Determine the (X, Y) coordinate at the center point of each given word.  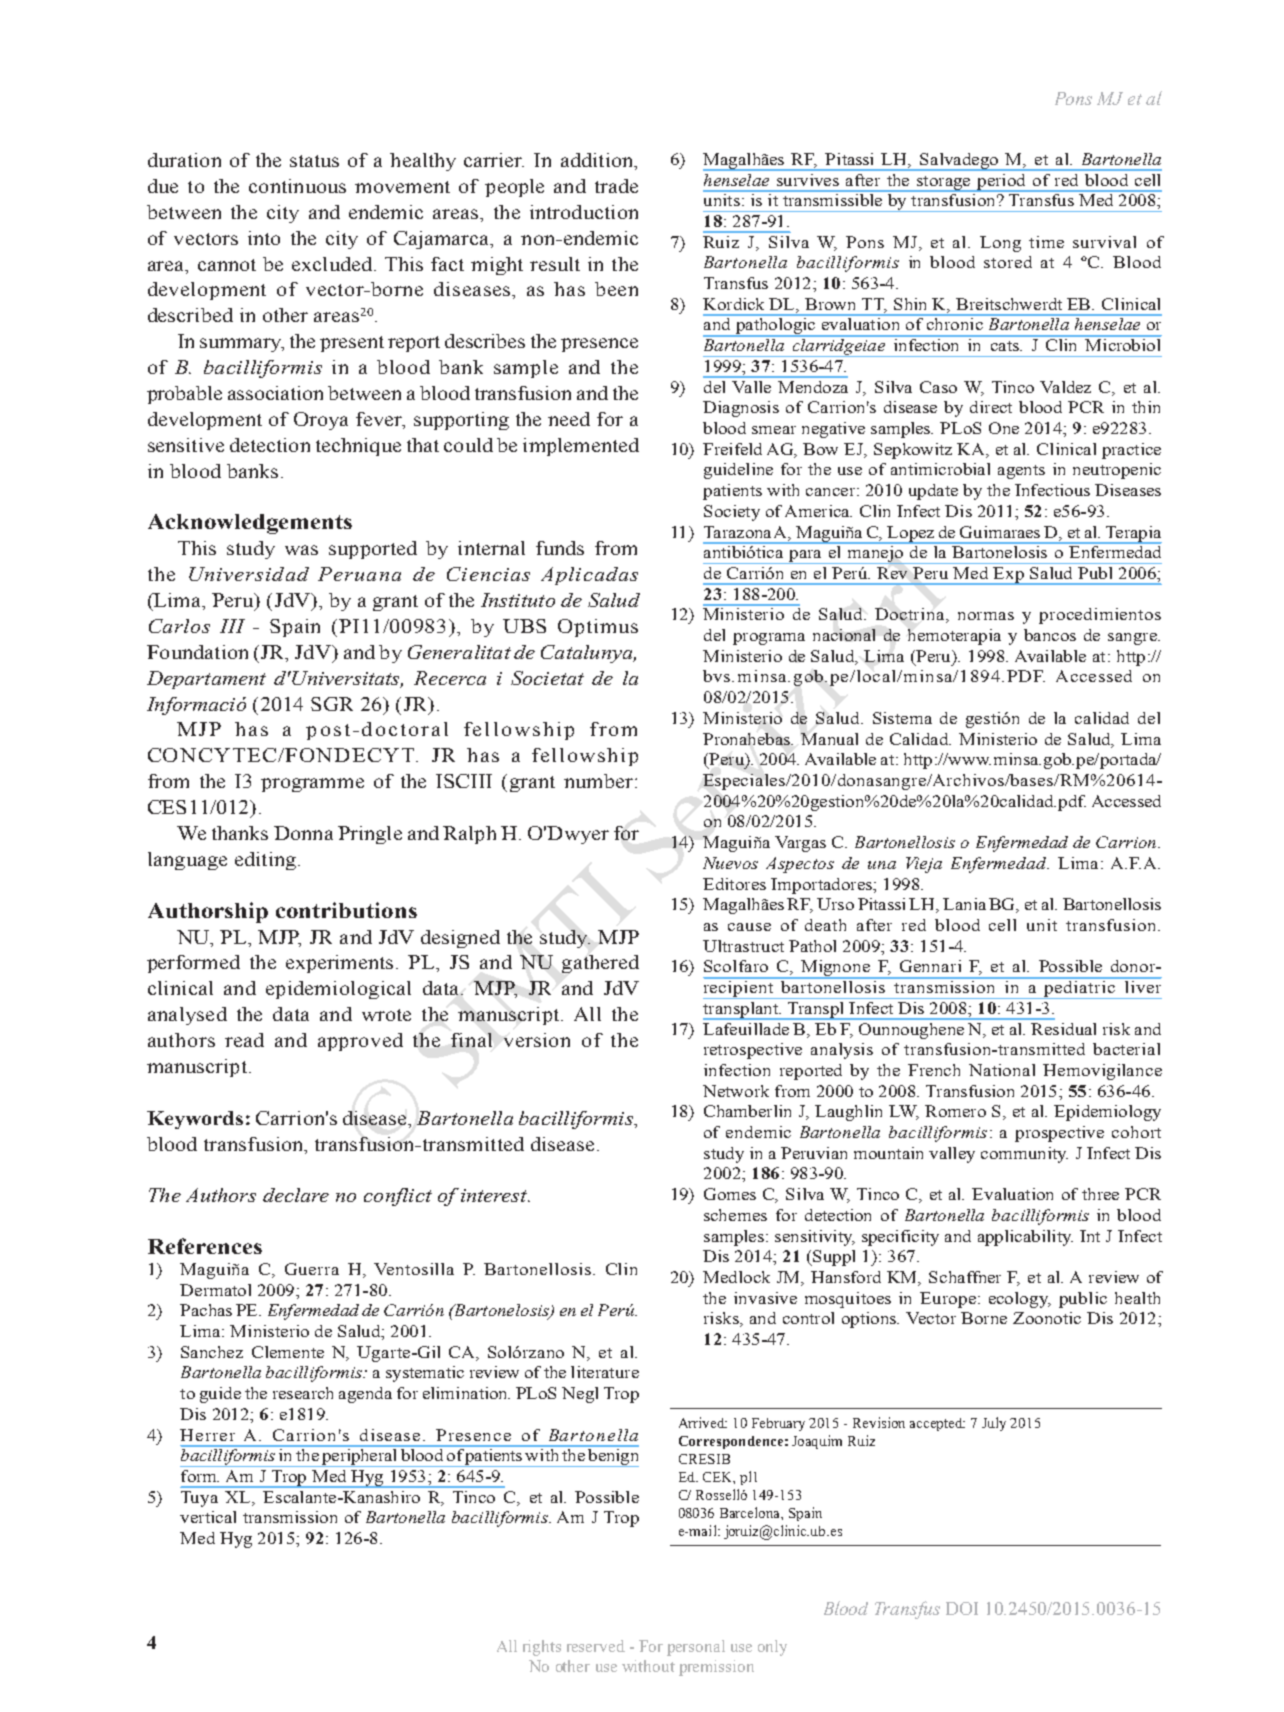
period (1001, 182)
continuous (297, 186)
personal (696, 1648)
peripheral (359, 1457)
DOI (962, 1608)
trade (616, 186)
